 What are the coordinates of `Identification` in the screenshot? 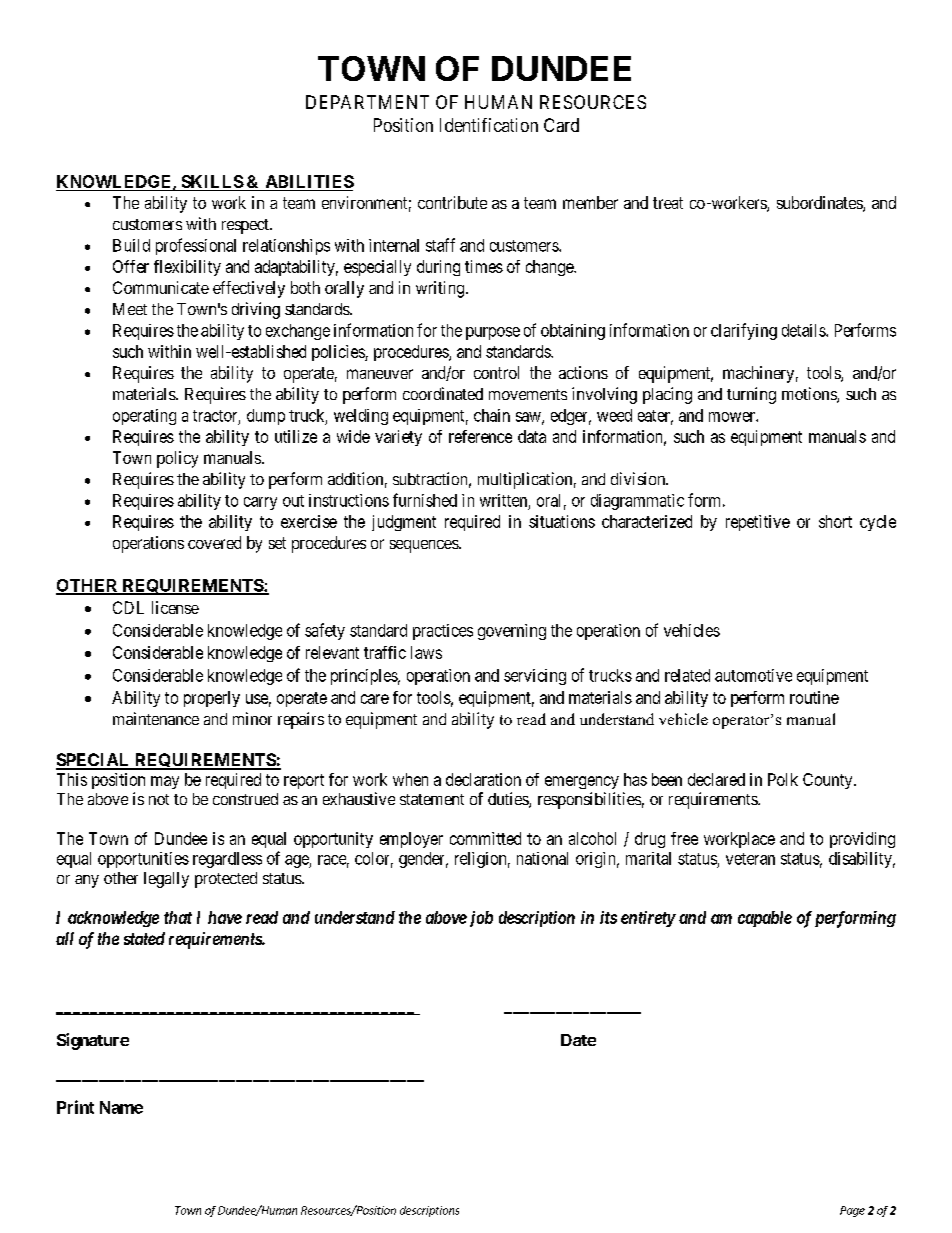 It's located at (489, 125).
